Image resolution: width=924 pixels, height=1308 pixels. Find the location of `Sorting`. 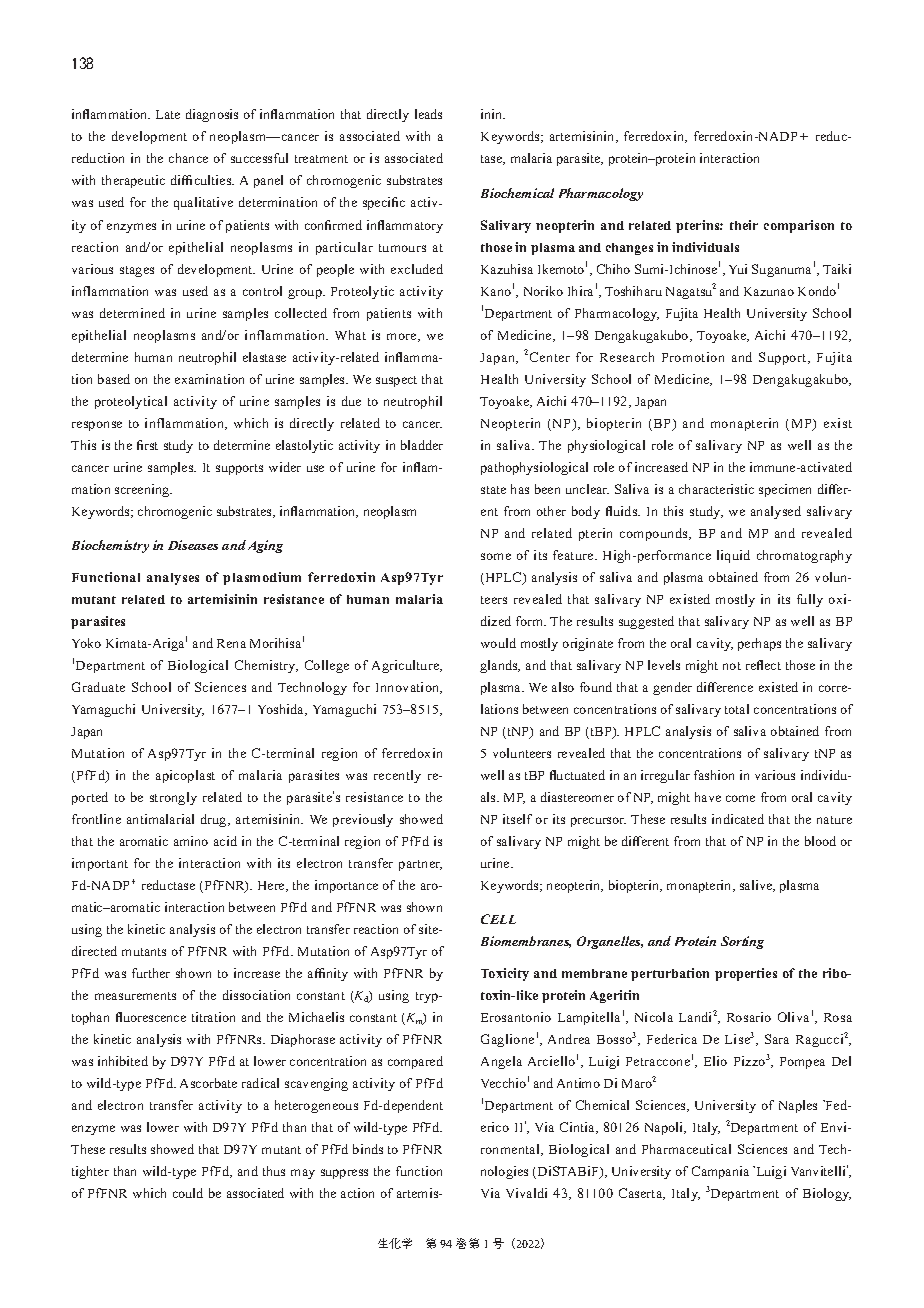

Sorting is located at coordinates (742, 942).
